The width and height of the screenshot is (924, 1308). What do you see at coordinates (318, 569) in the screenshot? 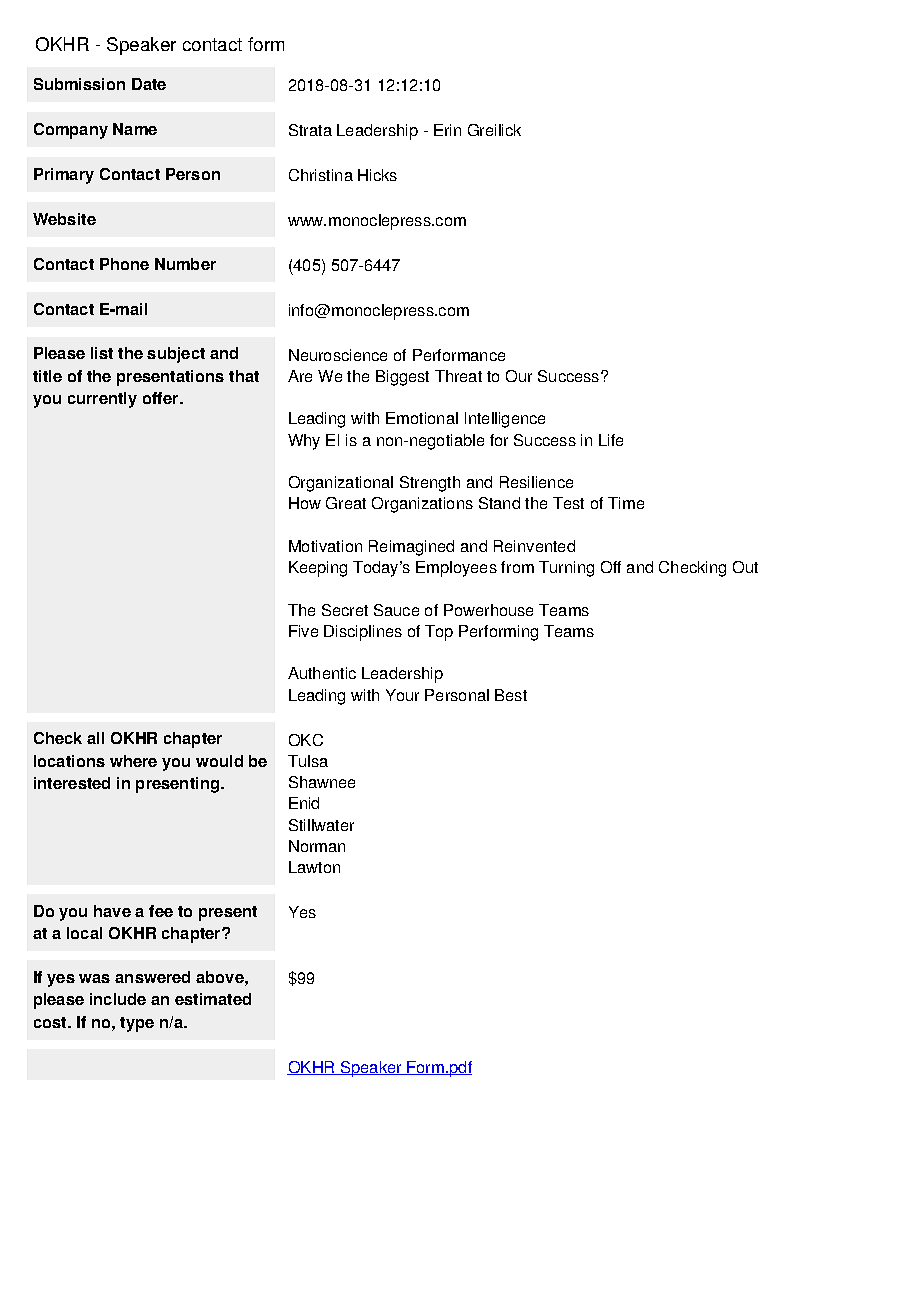
I see `Keeping` at bounding box center [318, 569].
